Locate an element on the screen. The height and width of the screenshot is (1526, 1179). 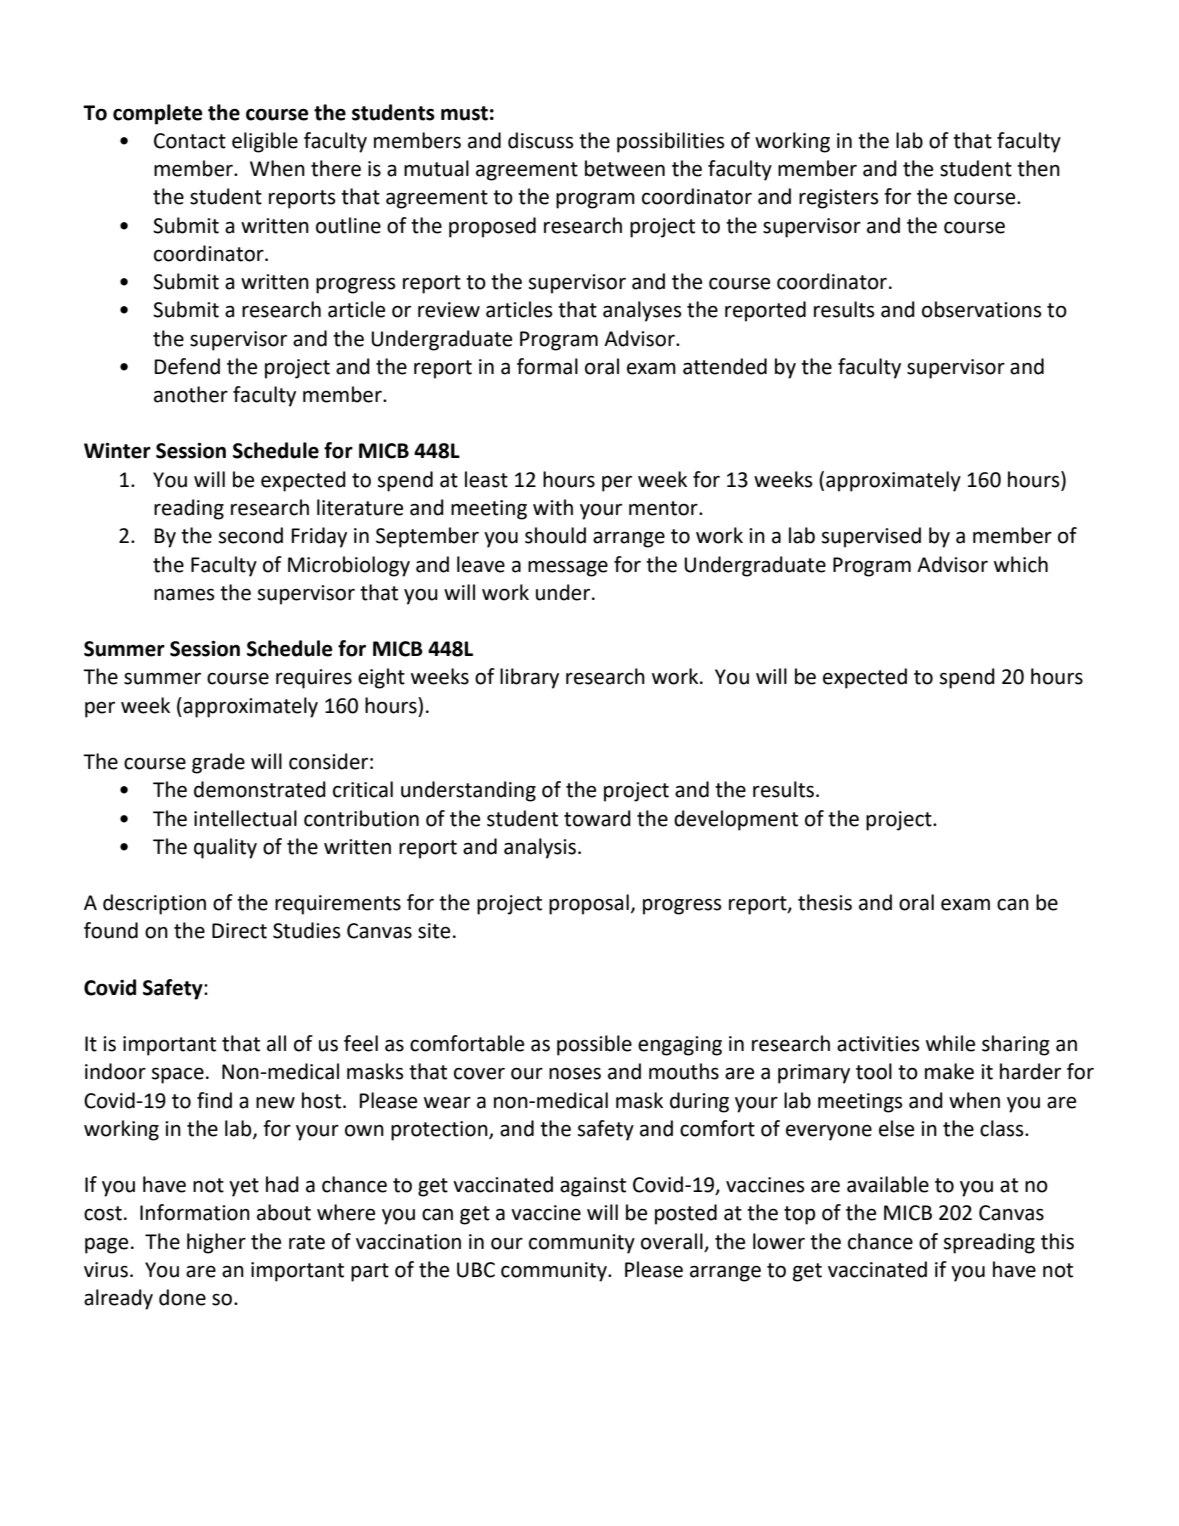
discuss is located at coordinates (540, 140).
